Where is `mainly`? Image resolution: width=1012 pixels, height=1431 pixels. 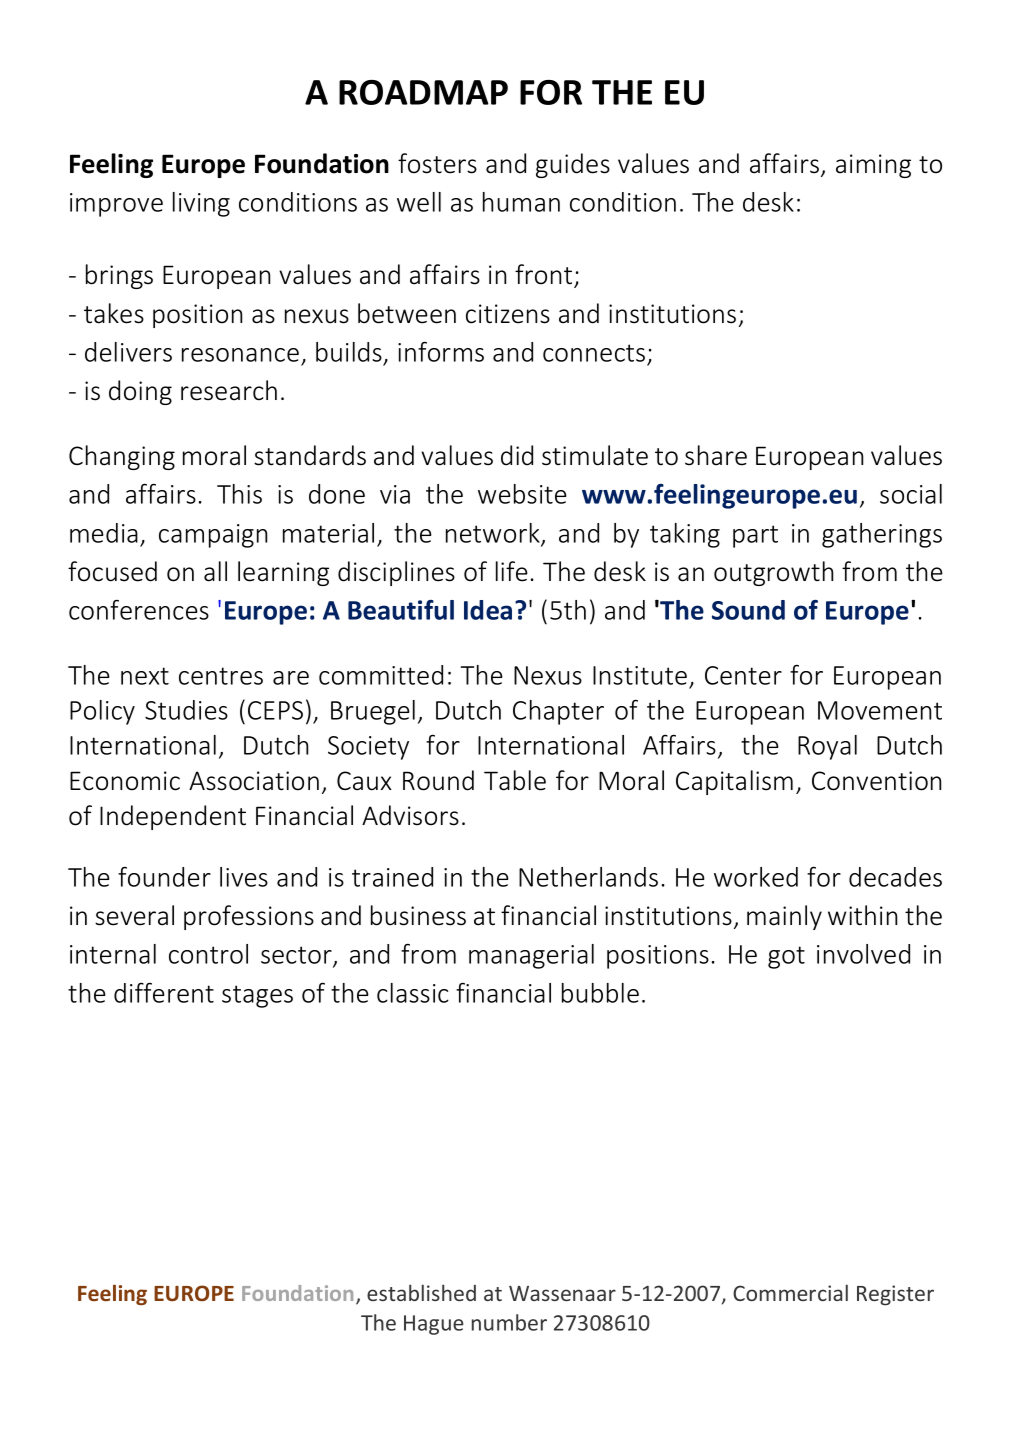
mainly is located at coordinates (784, 917).
